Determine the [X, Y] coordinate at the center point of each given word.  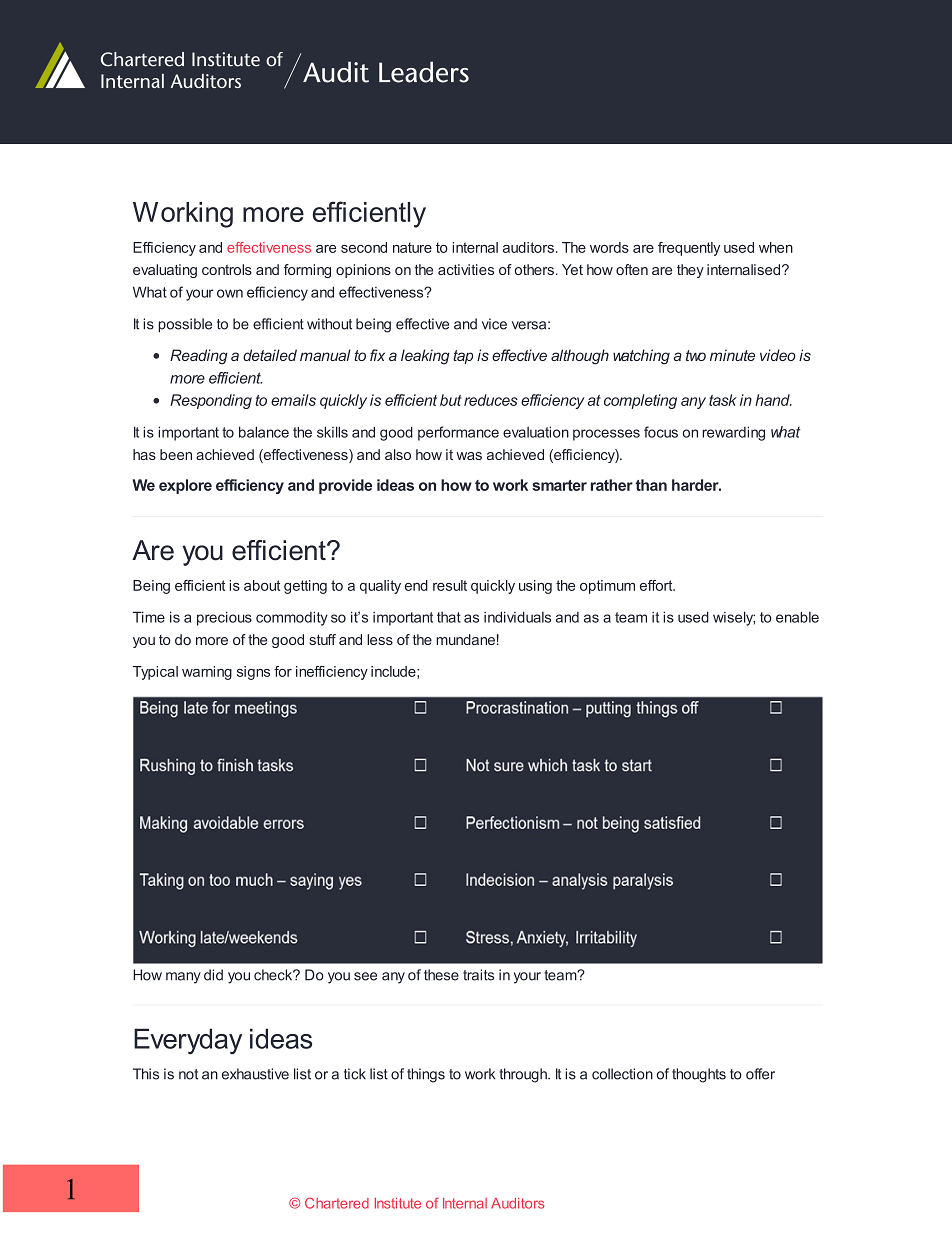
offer [760, 1074]
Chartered [337, 1203]
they [690, 271]
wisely [734, 618]
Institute [398, 1203]
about [262, 585]
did [213, 975]
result [450, 585]
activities [466, 269]
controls [227, 269]
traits [478, 975]
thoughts [699, 1075]
